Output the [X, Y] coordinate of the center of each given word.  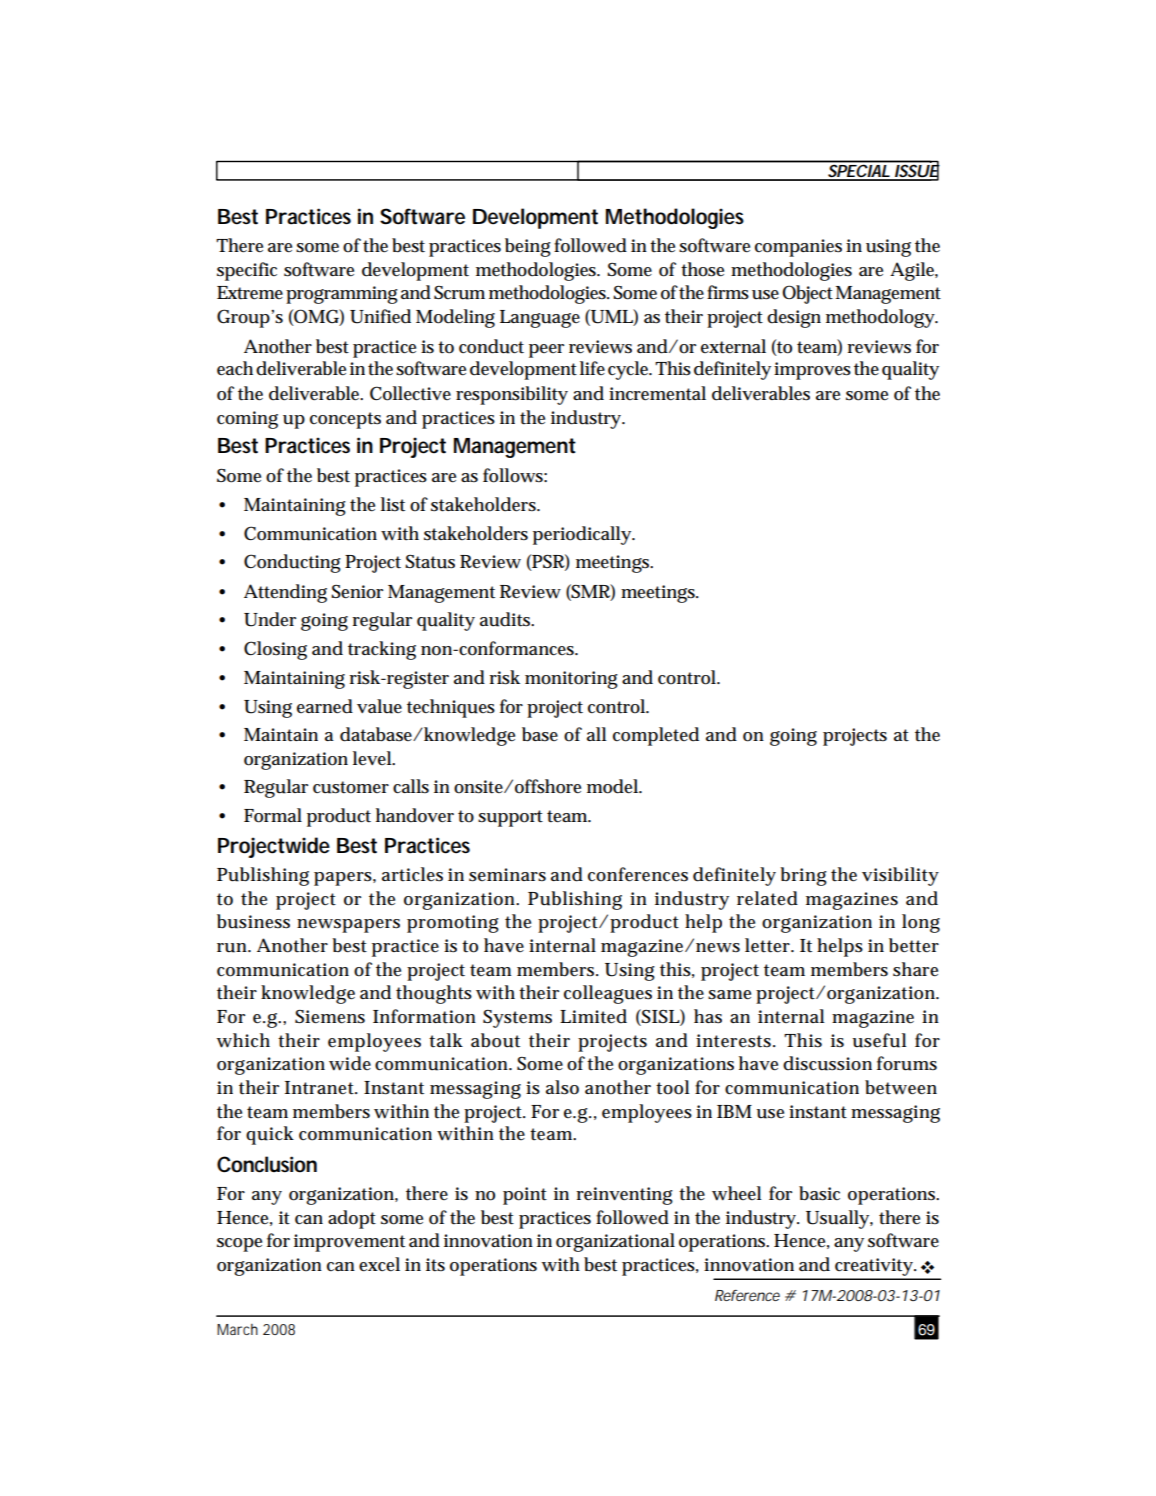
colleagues [608, 994]
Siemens [330, 1017]
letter [769, 945]
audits [507, 619]
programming [342, 295]
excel [379, 1264]
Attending [285, 593]
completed [656, 736]
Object [807, 294]
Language [540, 319]
